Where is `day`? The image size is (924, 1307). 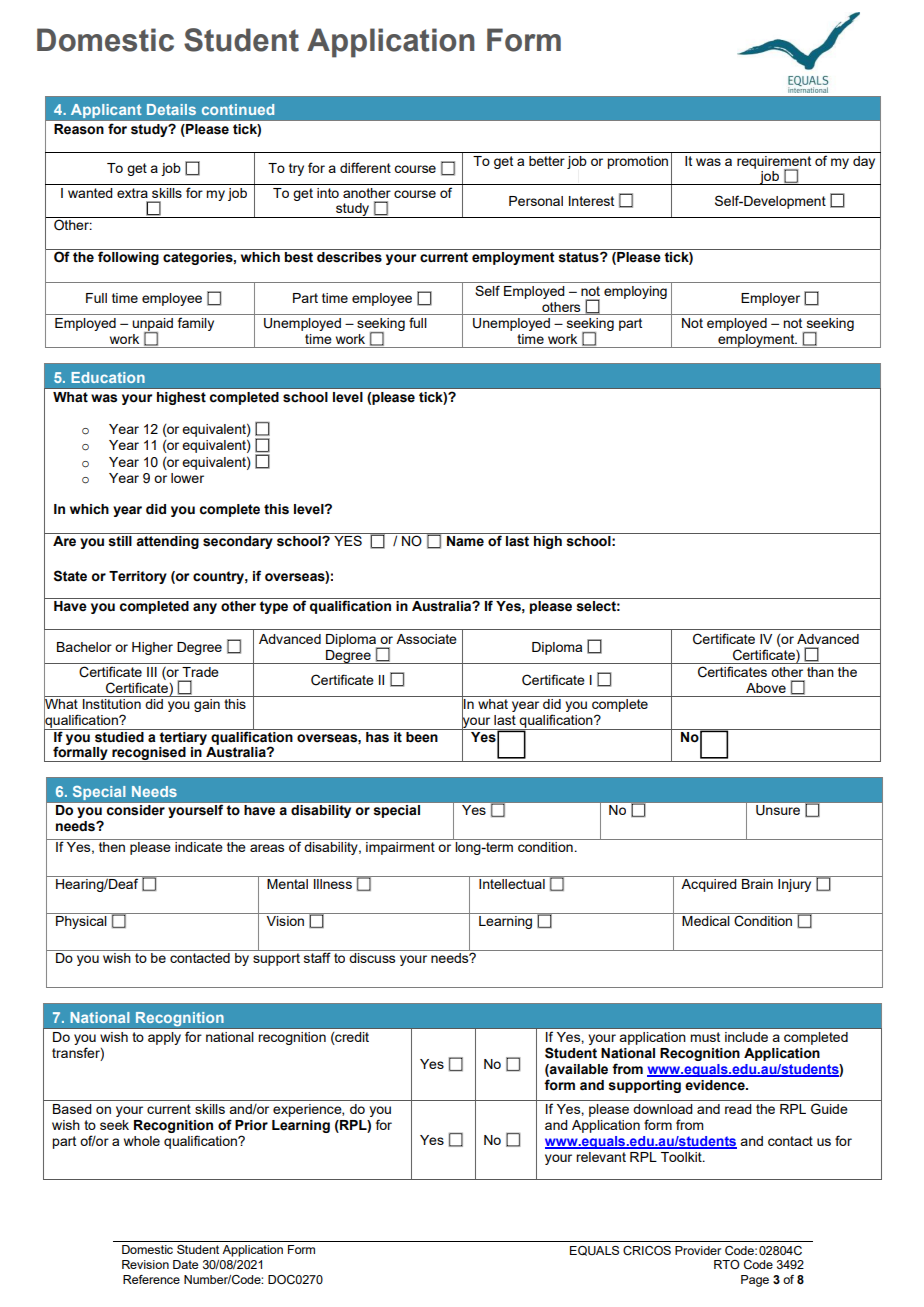 day is located at coordinates (864, 162).
